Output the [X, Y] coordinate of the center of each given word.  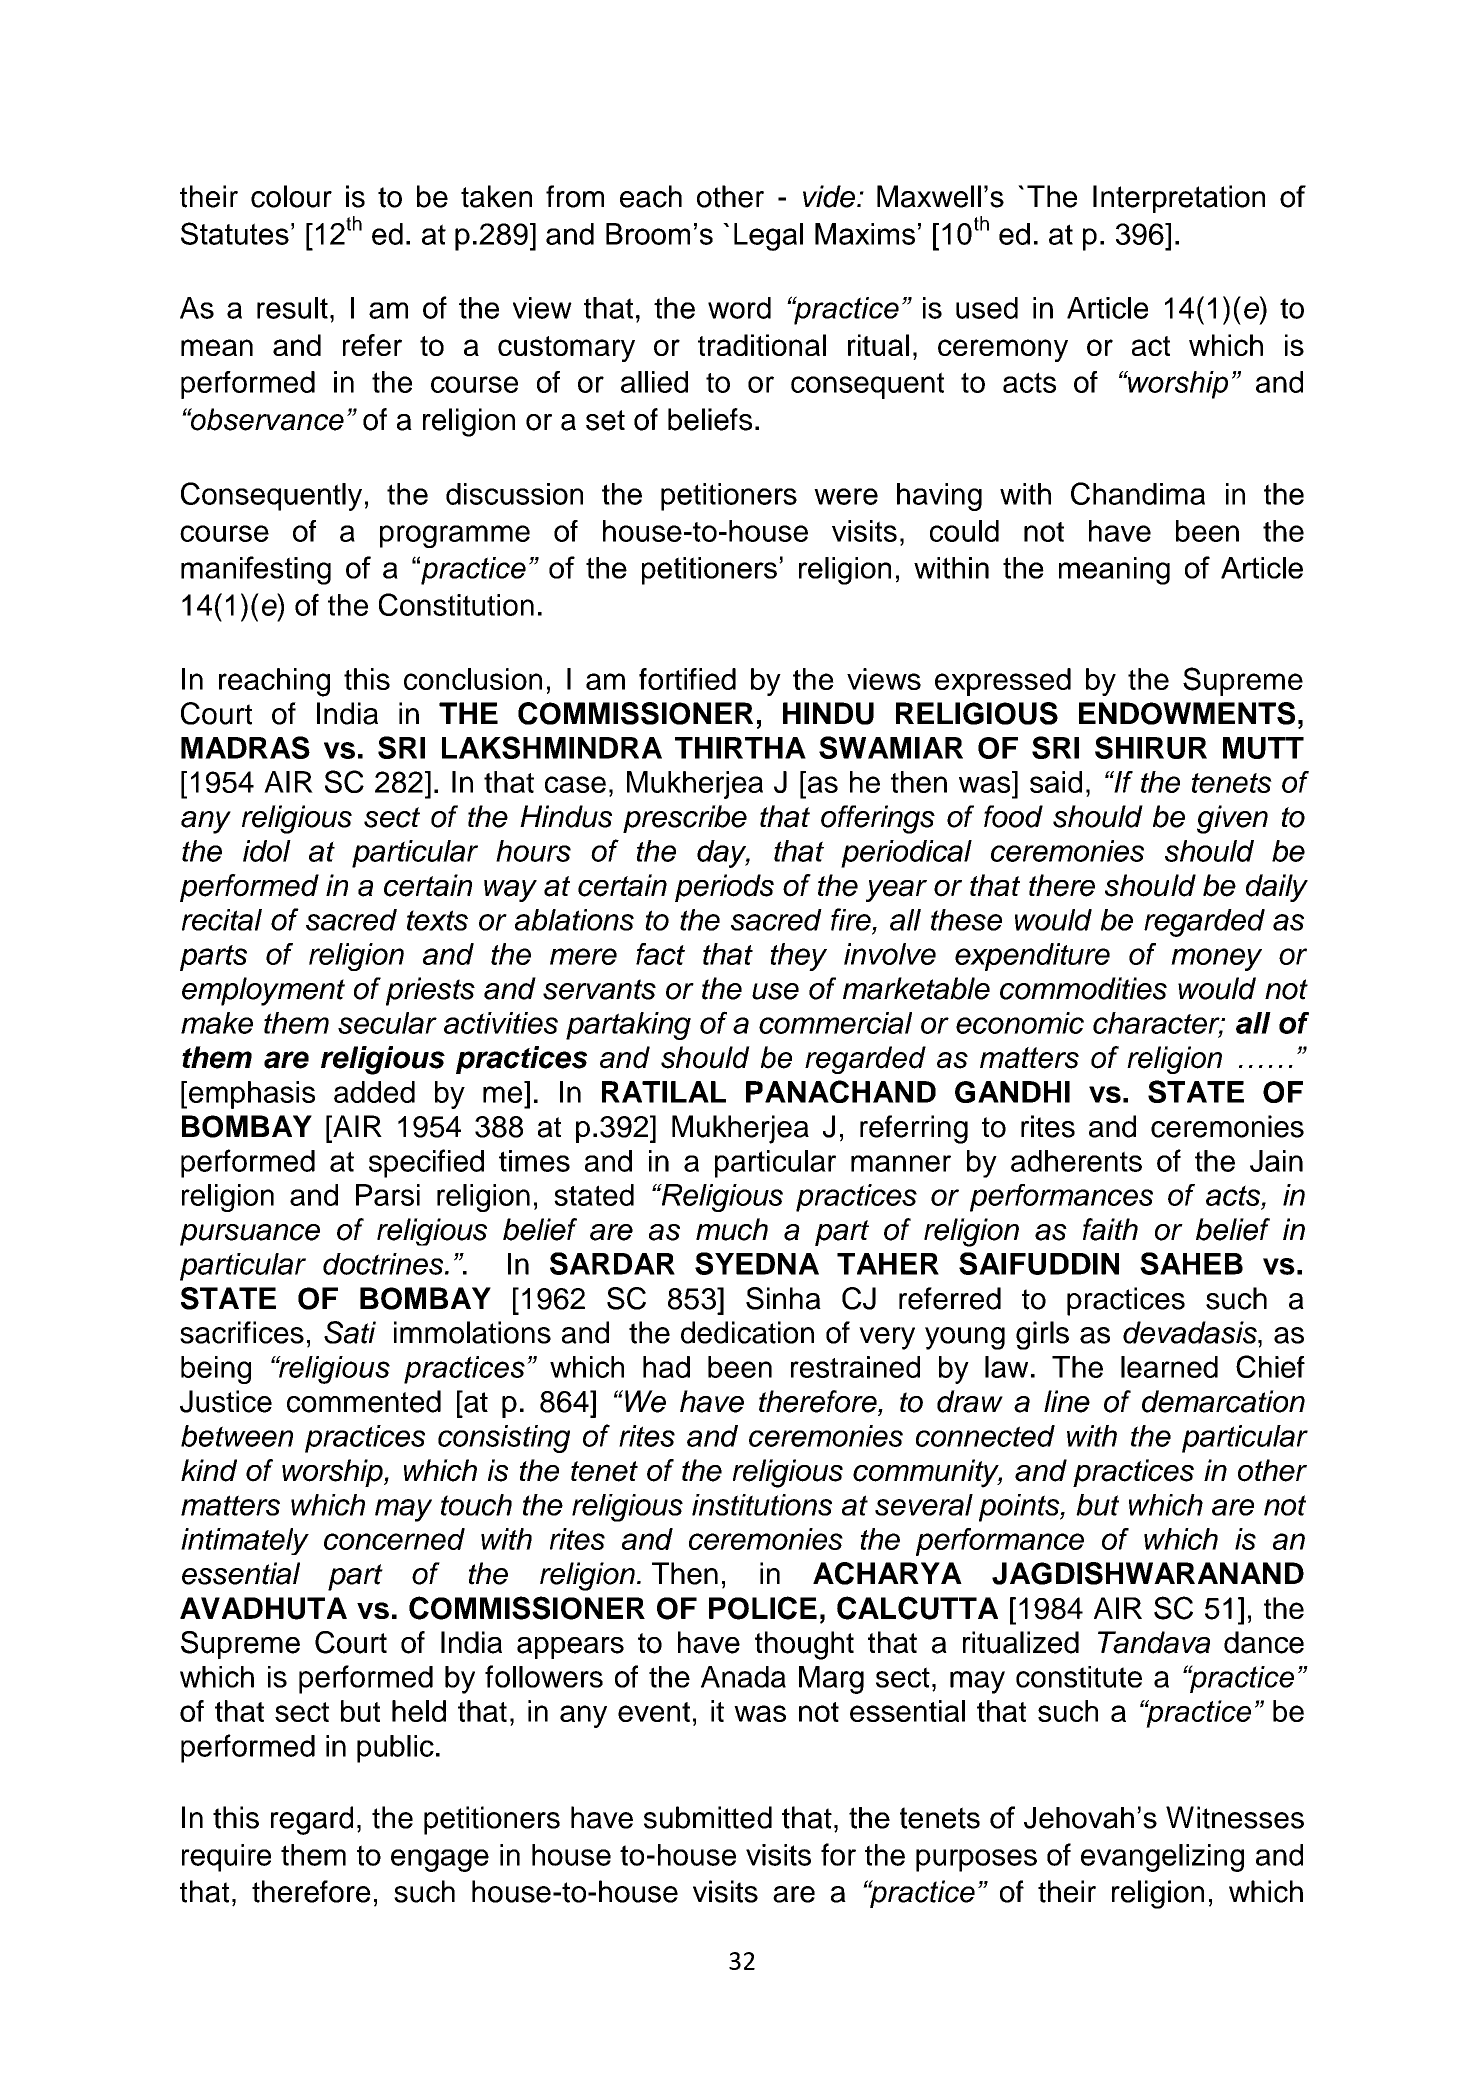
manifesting [256, 570]
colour [291, 196]
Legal [768, 237]
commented [364, 1401]
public [395, 1749]
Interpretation [1179, 199]
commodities [1083, 988]
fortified [687, 679]
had [666, 1367]
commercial [835, 1023]
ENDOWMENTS [1187, 713]
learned [1169, 1367]
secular [387, 1023]
